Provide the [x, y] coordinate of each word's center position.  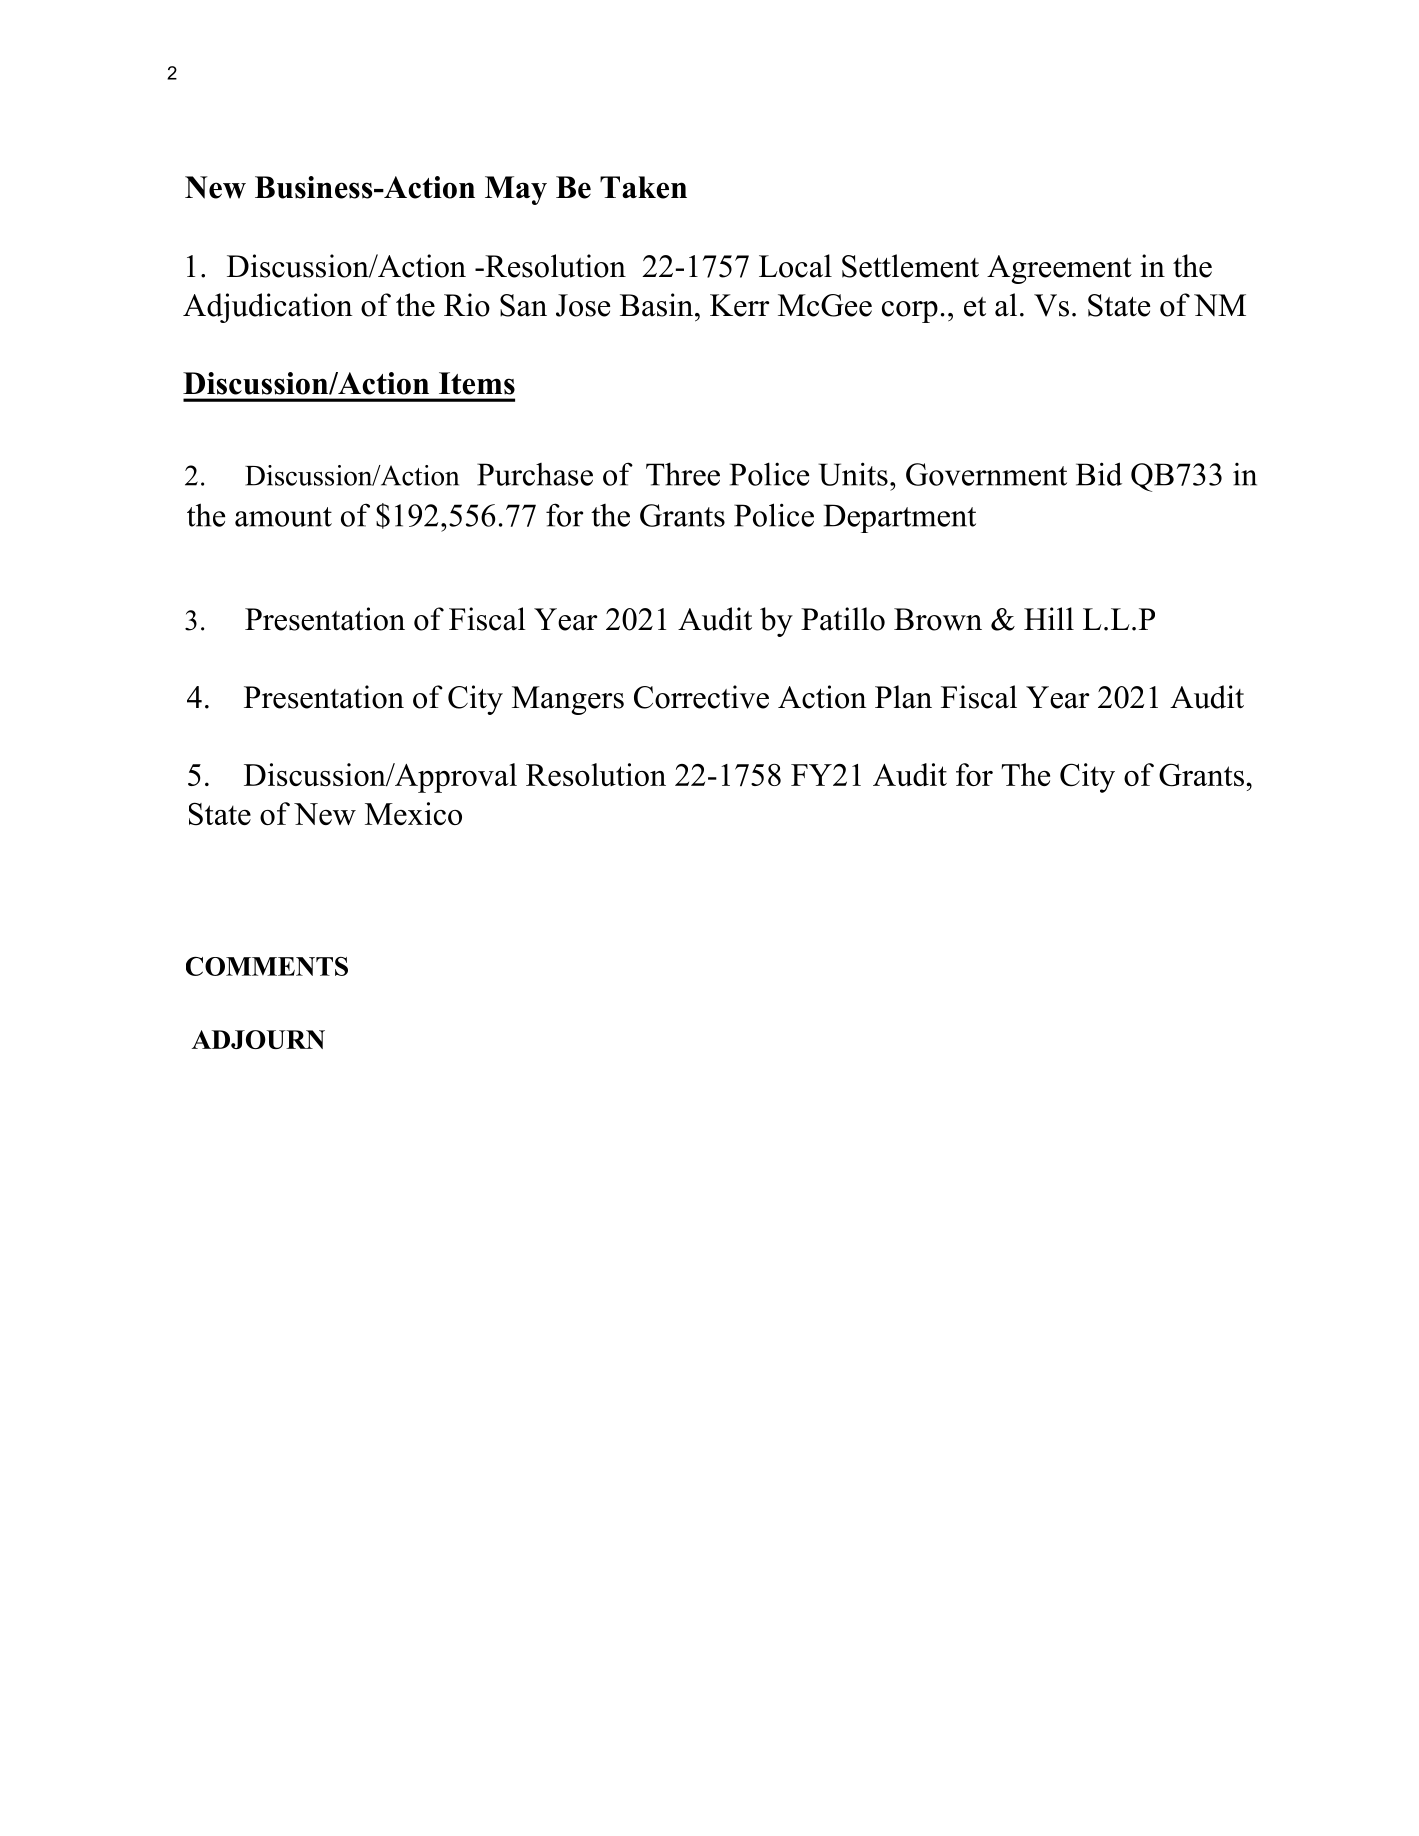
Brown [938, 619]
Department [900, 518]
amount [283, 517]
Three [683, 474]
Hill [1049, 618]
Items [477, 383]
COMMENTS [267, 966]
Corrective [701, 697]
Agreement [1059, 269]
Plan [903, 697]
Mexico [413, 813]
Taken [643, 187]
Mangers [568, 700]
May [516, 190]
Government [986, 474]
